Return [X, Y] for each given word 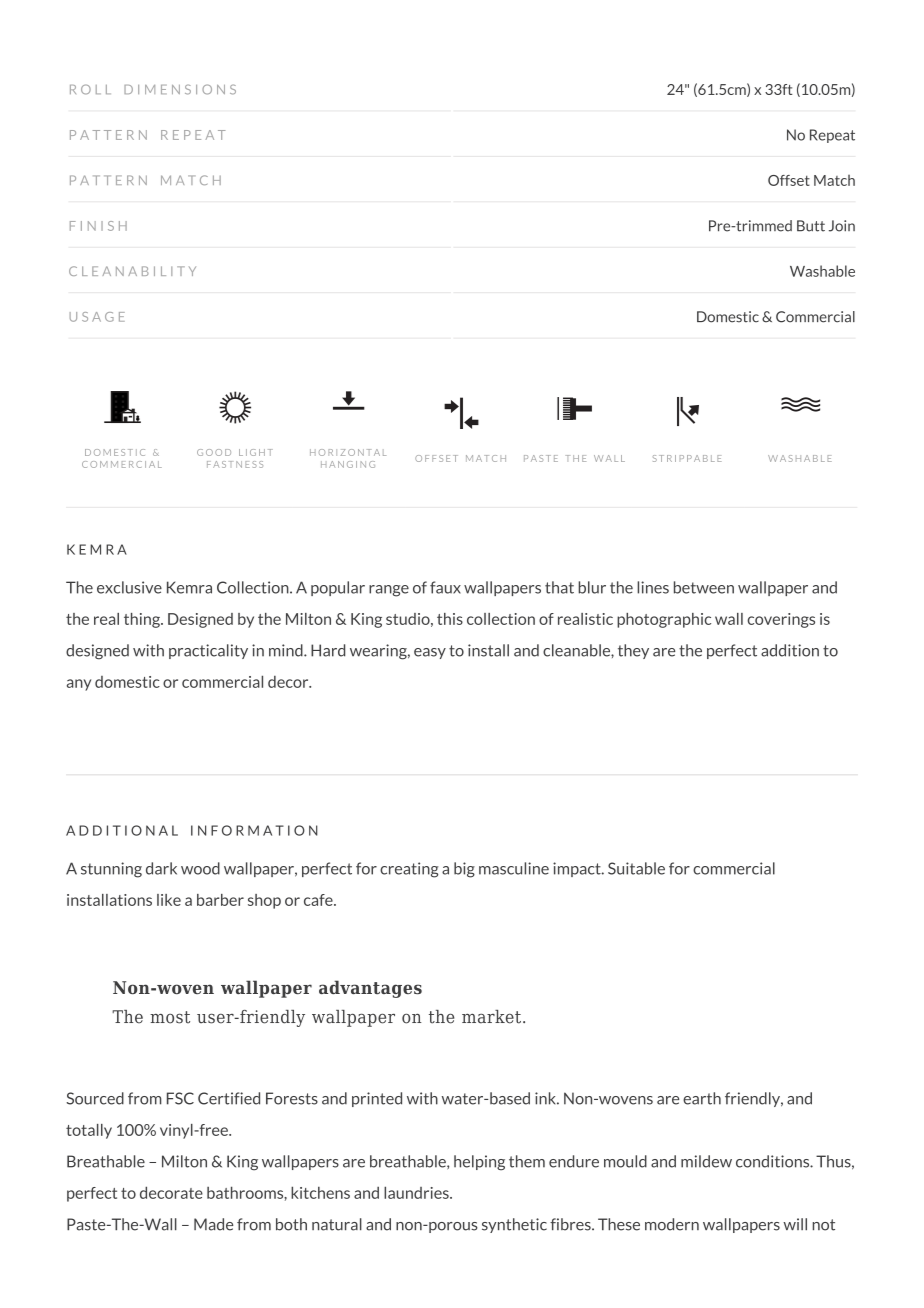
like [169, 900]
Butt [811, 226]
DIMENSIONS [180, 89]
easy [430, 653]
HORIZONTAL [348, 452]
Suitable [636, 868]
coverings [781, 620]
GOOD [214, 452]
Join [842, 226]
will [795, 1224]
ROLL [90, 89]
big [464, 870]
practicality [208, 651]
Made [213, 1224]
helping [479, 1163]
